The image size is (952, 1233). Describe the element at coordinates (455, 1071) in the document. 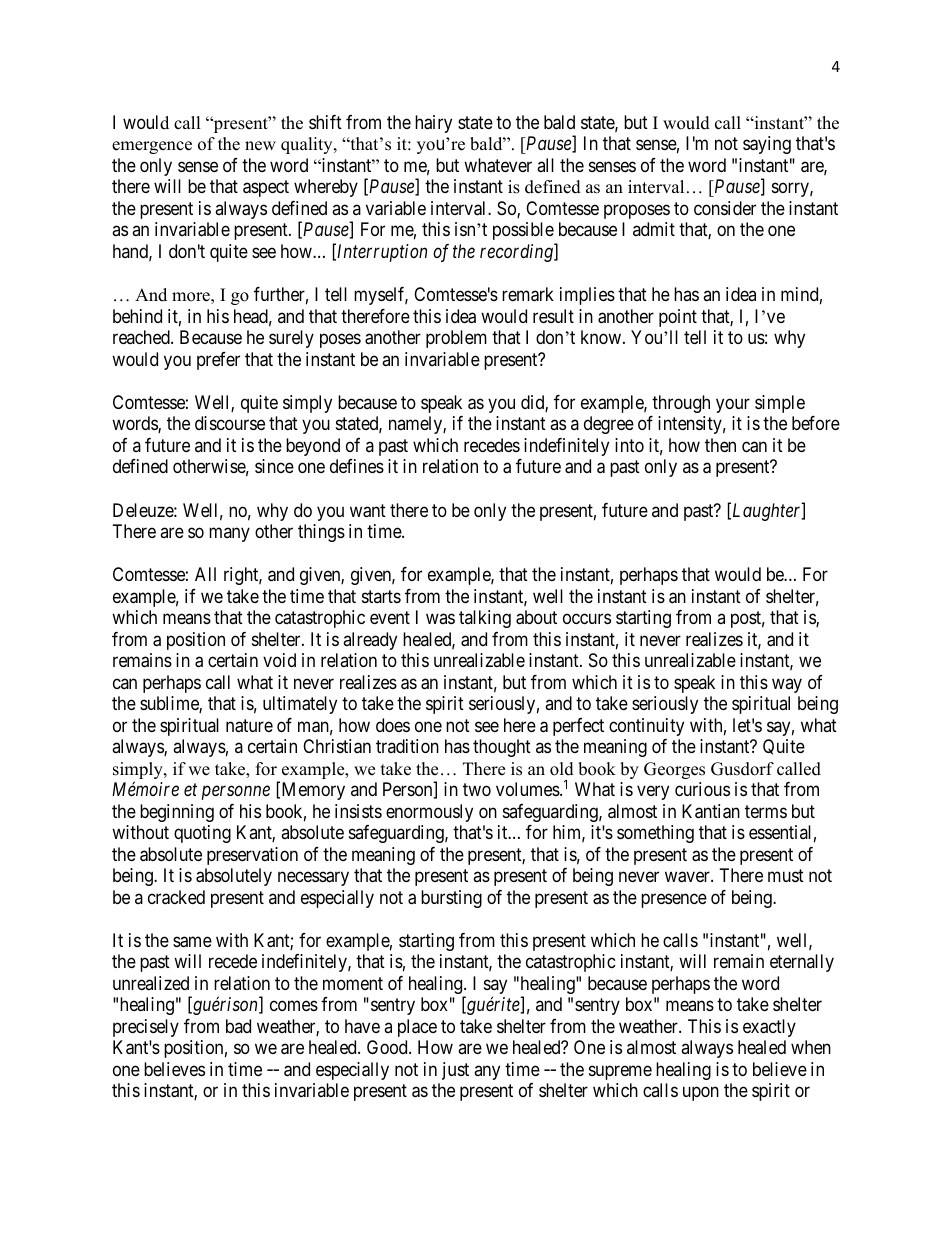

I see `just` at that location.
